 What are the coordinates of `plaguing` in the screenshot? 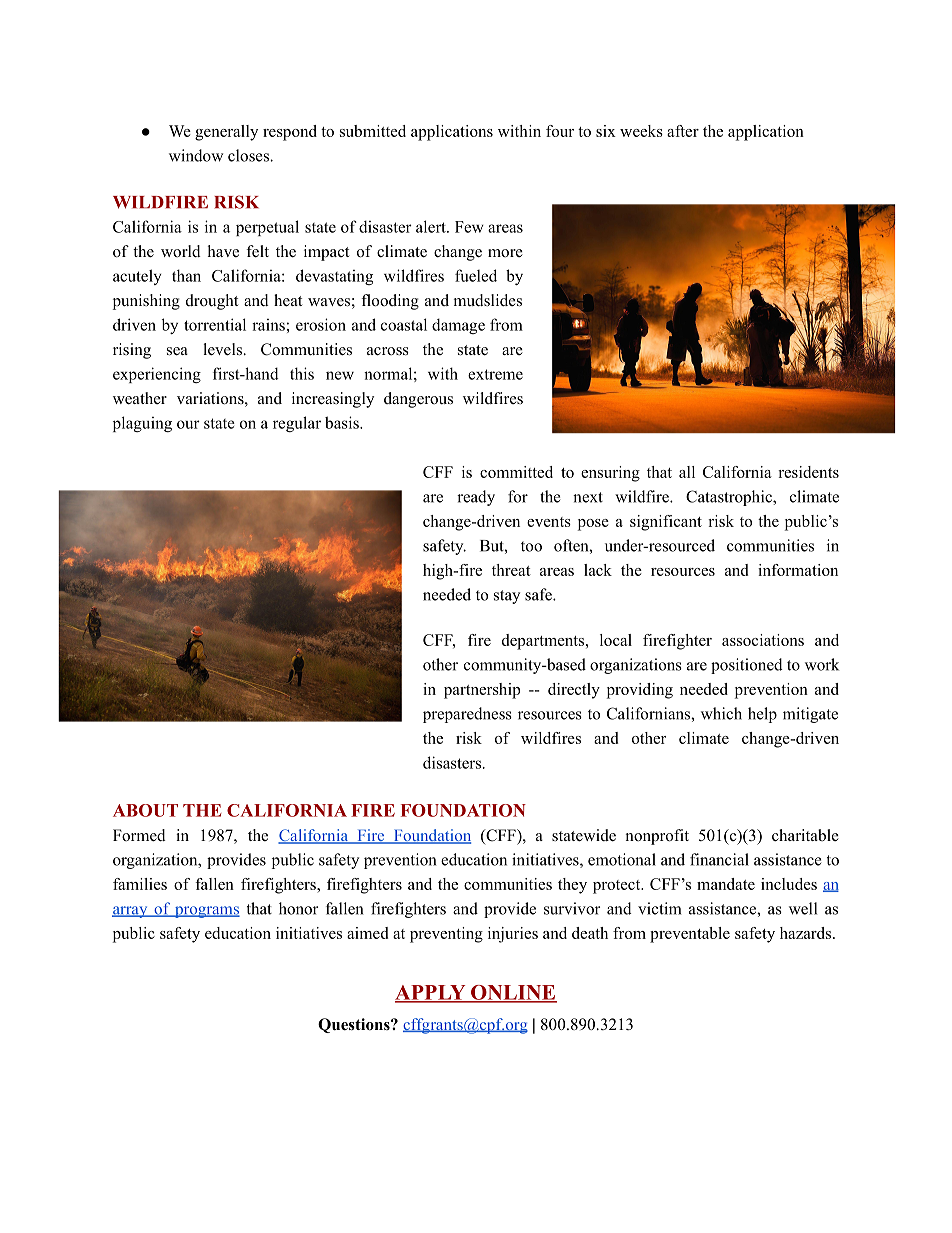 It's located at (142, 424).
